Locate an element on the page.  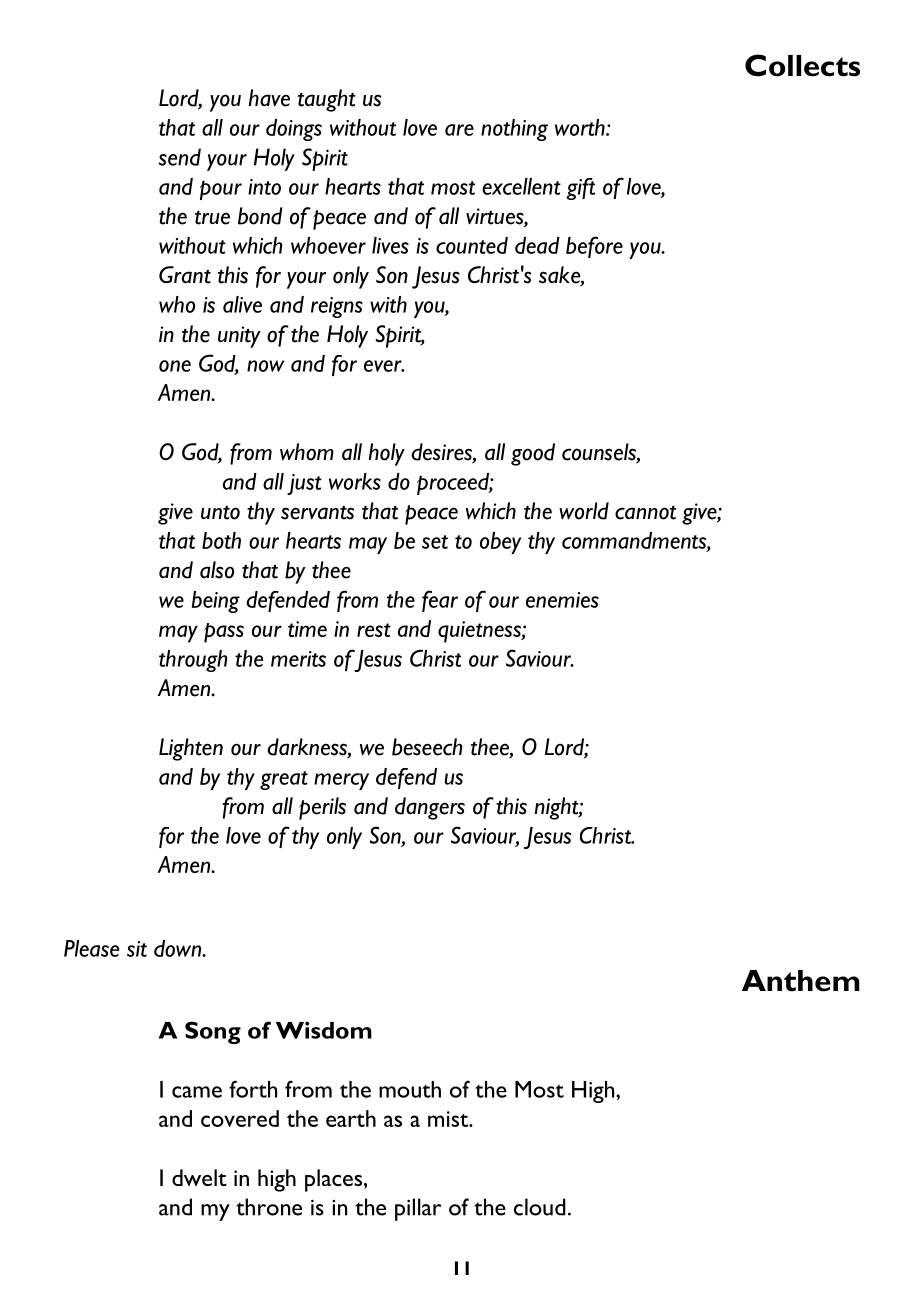
down is located at coordinates (179, 948).
